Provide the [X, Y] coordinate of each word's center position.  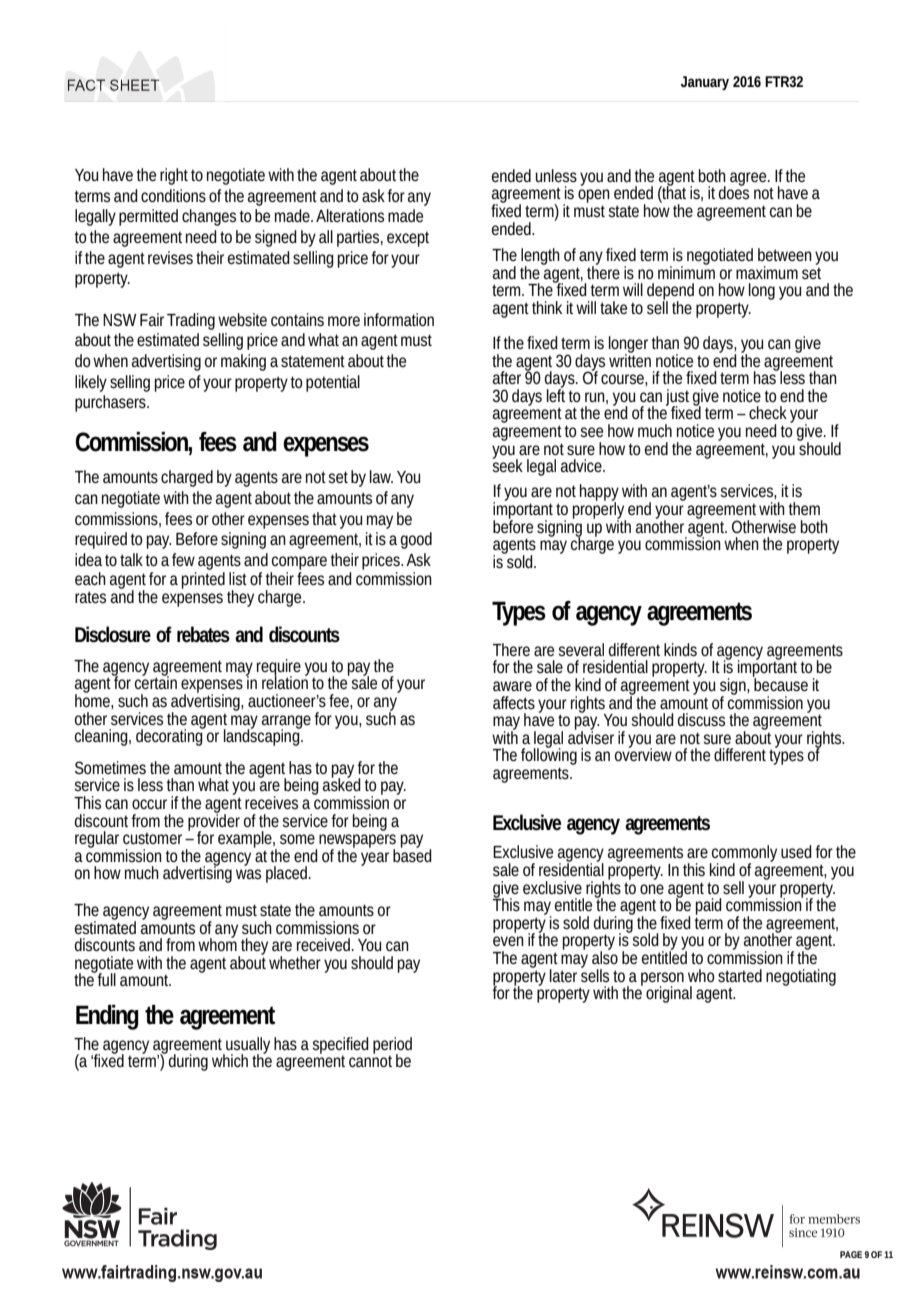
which [230, 1060]
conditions [173, 195]
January [705, 83]
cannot [370, 1060]
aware [512, 686]
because [780, 683]
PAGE [851, 1254]
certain [156, 681]
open [594, 197]
